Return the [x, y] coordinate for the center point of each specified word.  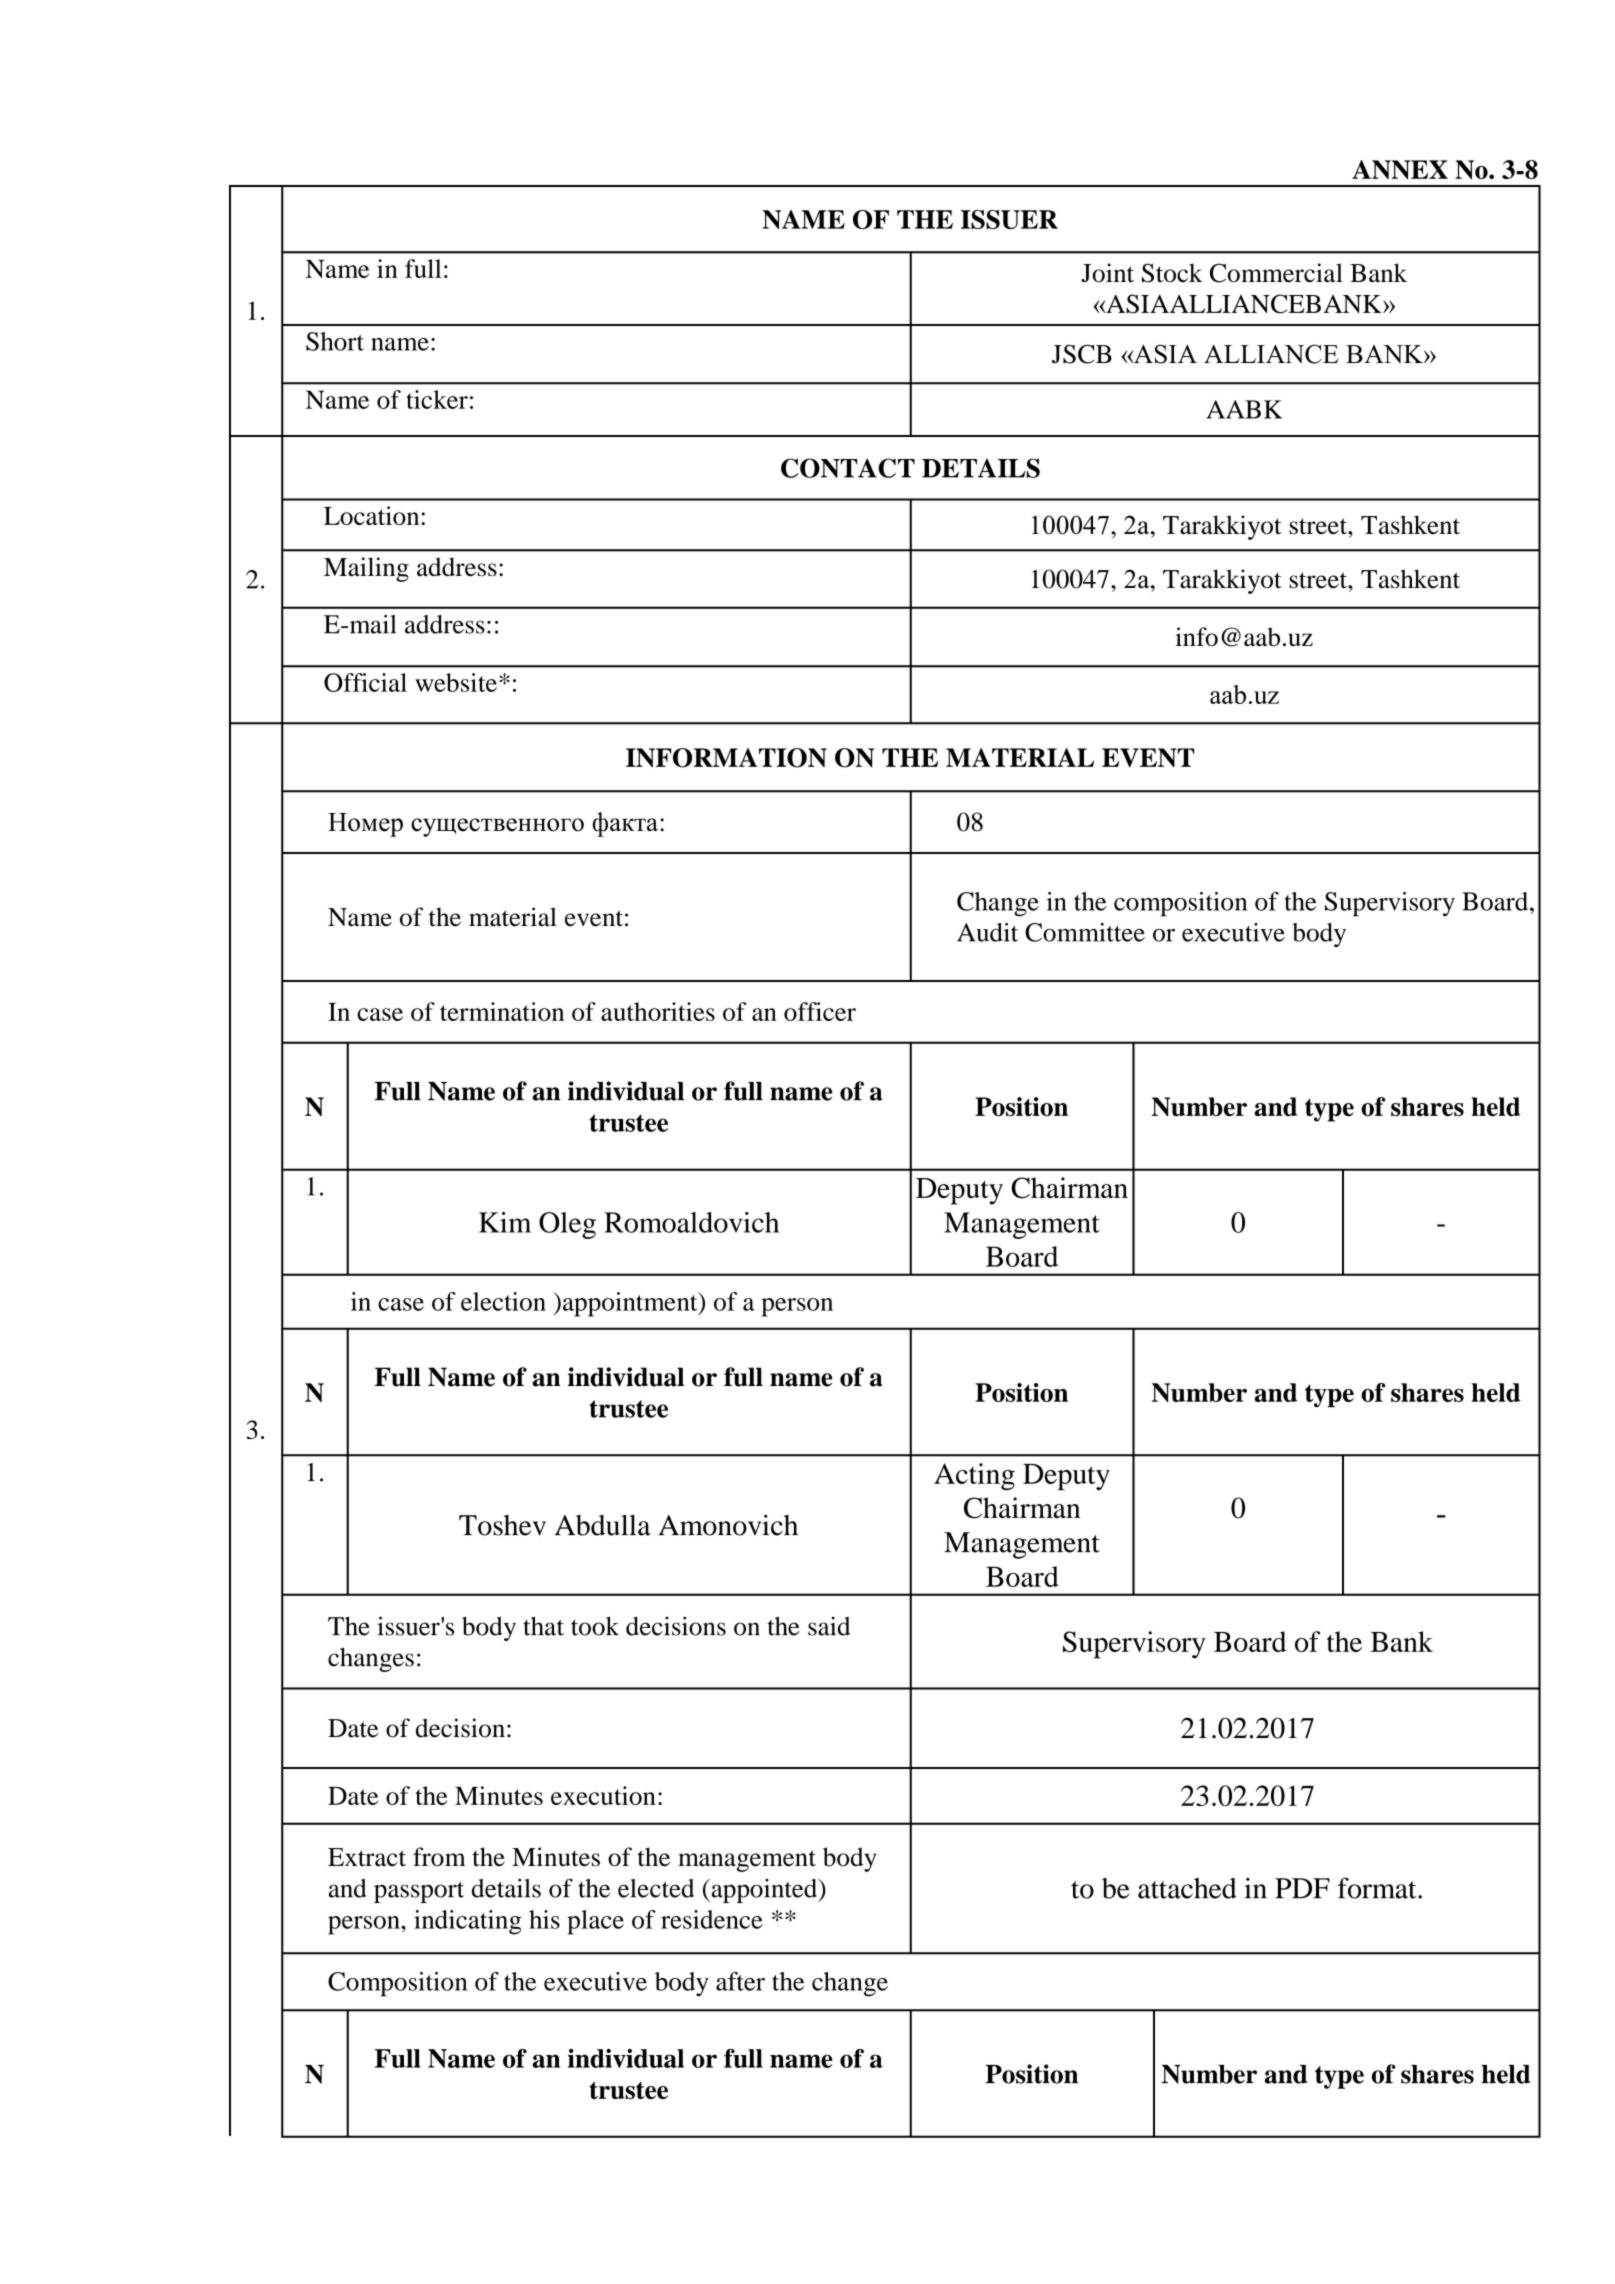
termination [502, 1011]
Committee [1085, 932]
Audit [987, 932]
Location [371, 515]
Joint [1107, 273]
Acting [974, 1477]
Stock [1172, 273]
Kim [505, 1222]
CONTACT [848, 468]
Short [335, 341]
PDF [1302, 1888]
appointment [631, 1304]
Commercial [1276, 273]
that [543, 1626]
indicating [468, 1922]
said [829, 1626]
